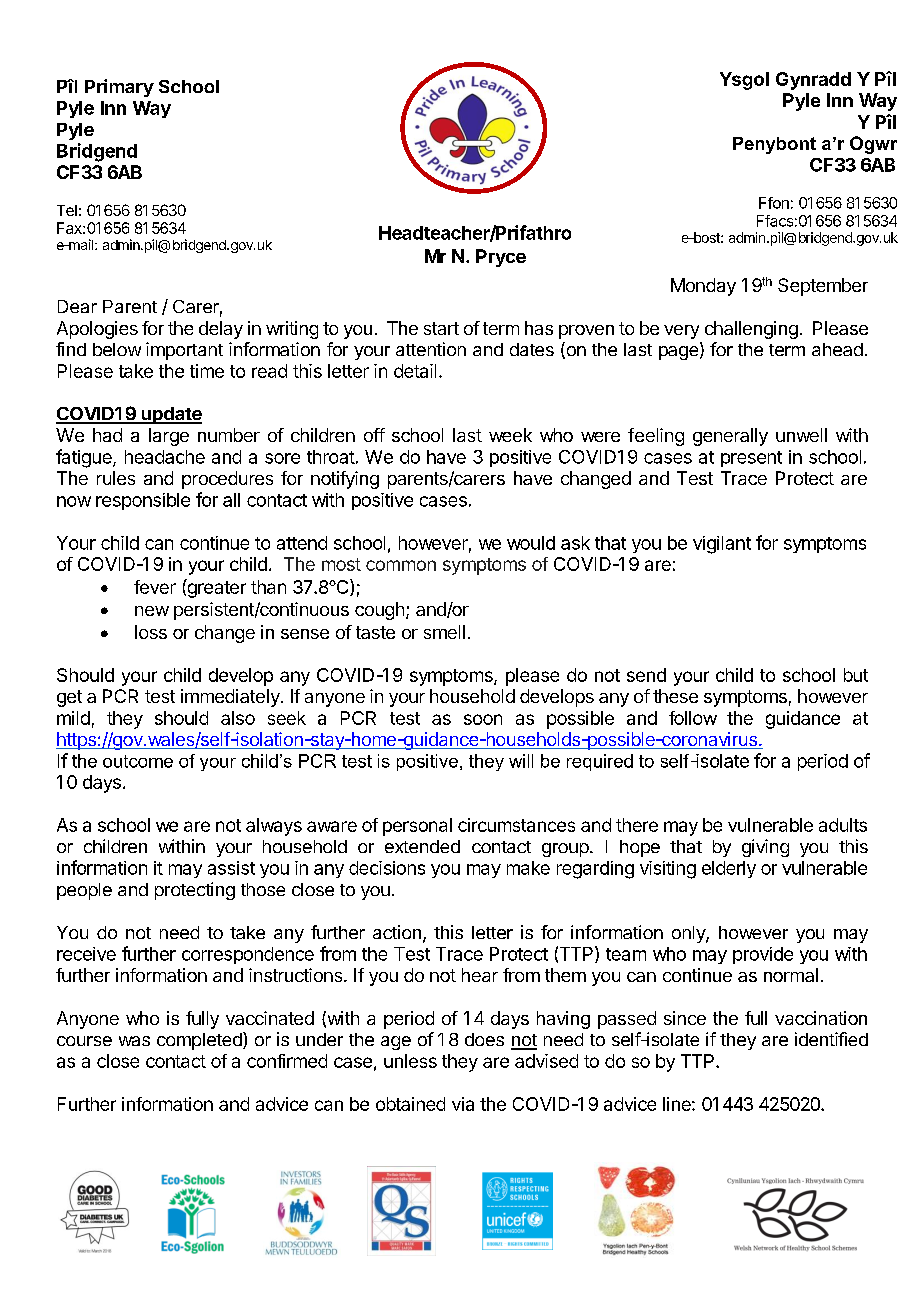  I want to click on Primary, so click(119, 88).
